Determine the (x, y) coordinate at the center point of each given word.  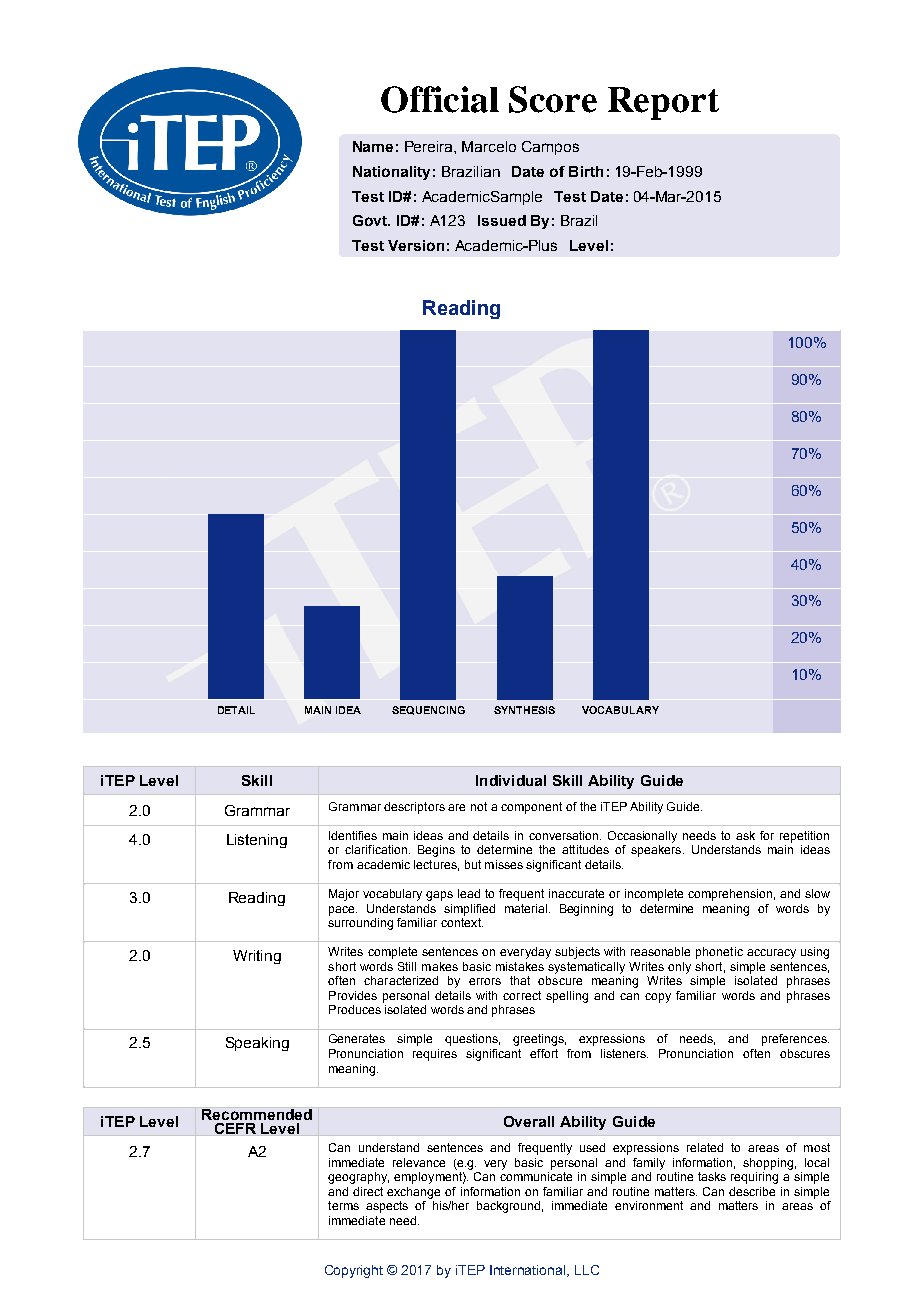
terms (343, 1205)
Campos (550, 148)
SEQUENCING (428, 710)
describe (752, 1191)
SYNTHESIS (524, 710)
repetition (804, 837)
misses (504, 864)
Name (373, 146)
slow (817, 893)
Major (344, 895)
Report (663, 103)
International (529, 1271)
